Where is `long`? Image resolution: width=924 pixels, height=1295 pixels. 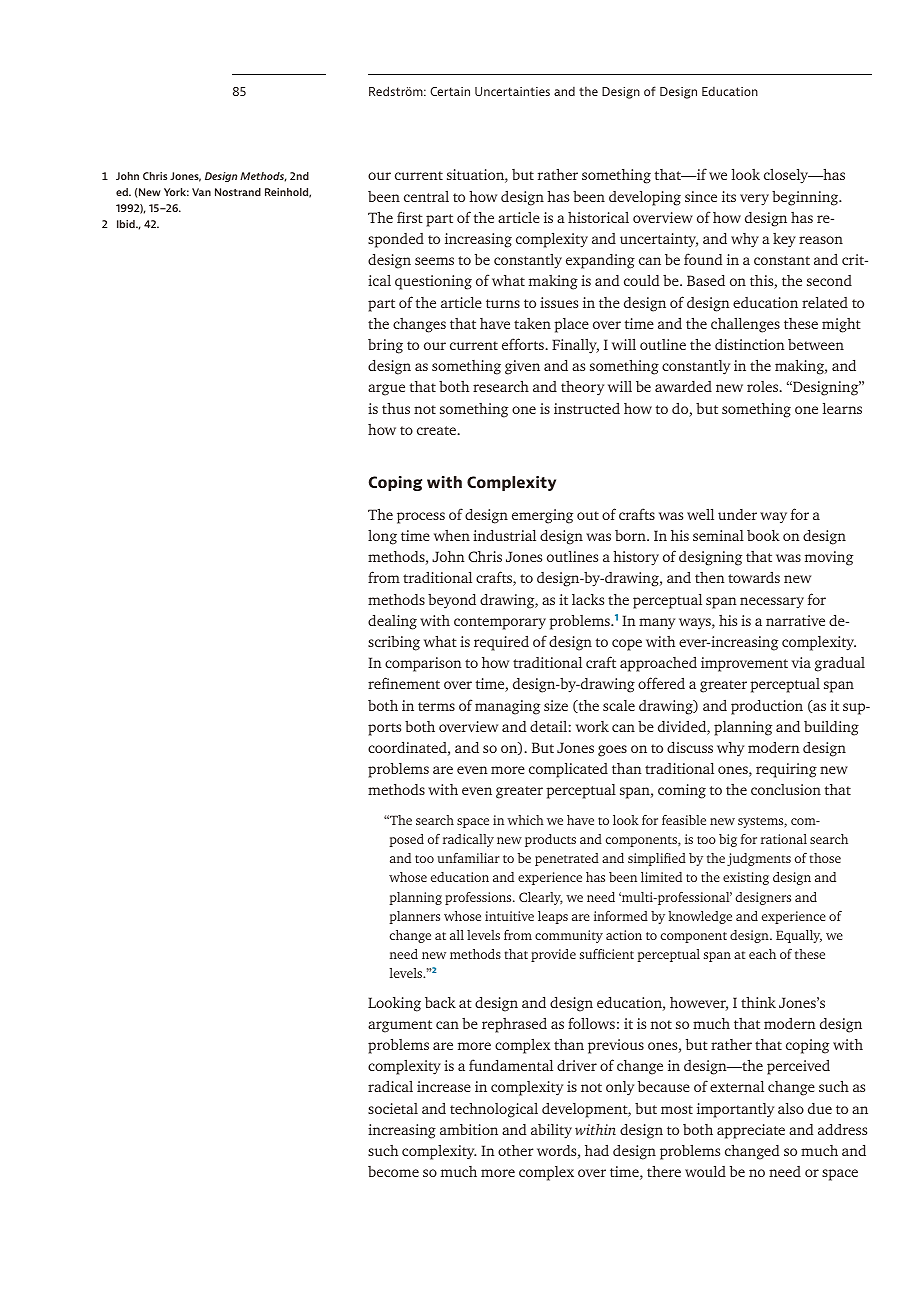
long is located at coordinates (382, 537).
